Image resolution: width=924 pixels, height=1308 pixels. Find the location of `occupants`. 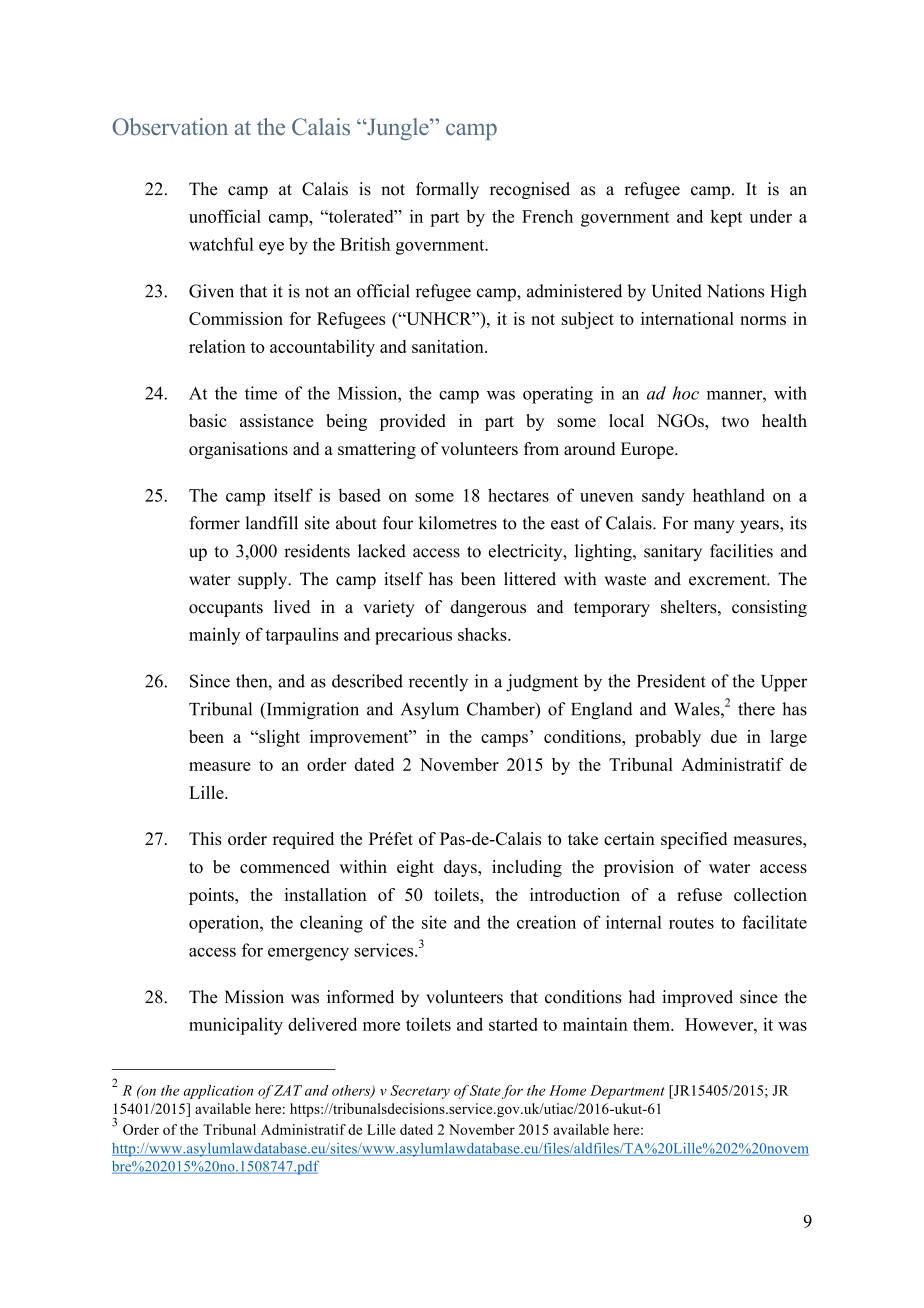

occupants is located at coordinates (226, 609).
